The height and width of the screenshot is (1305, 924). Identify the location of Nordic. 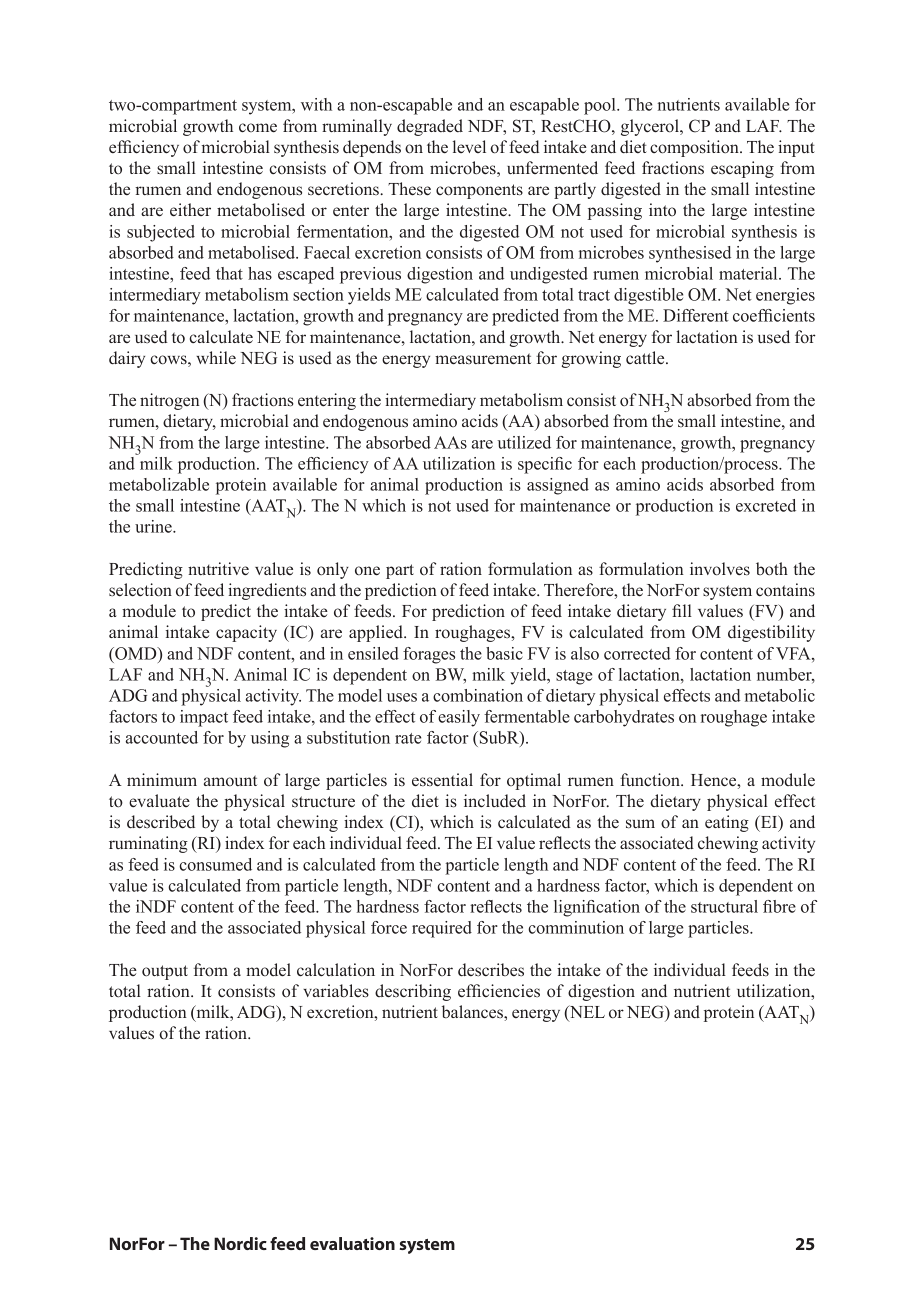
(240, 1243).
